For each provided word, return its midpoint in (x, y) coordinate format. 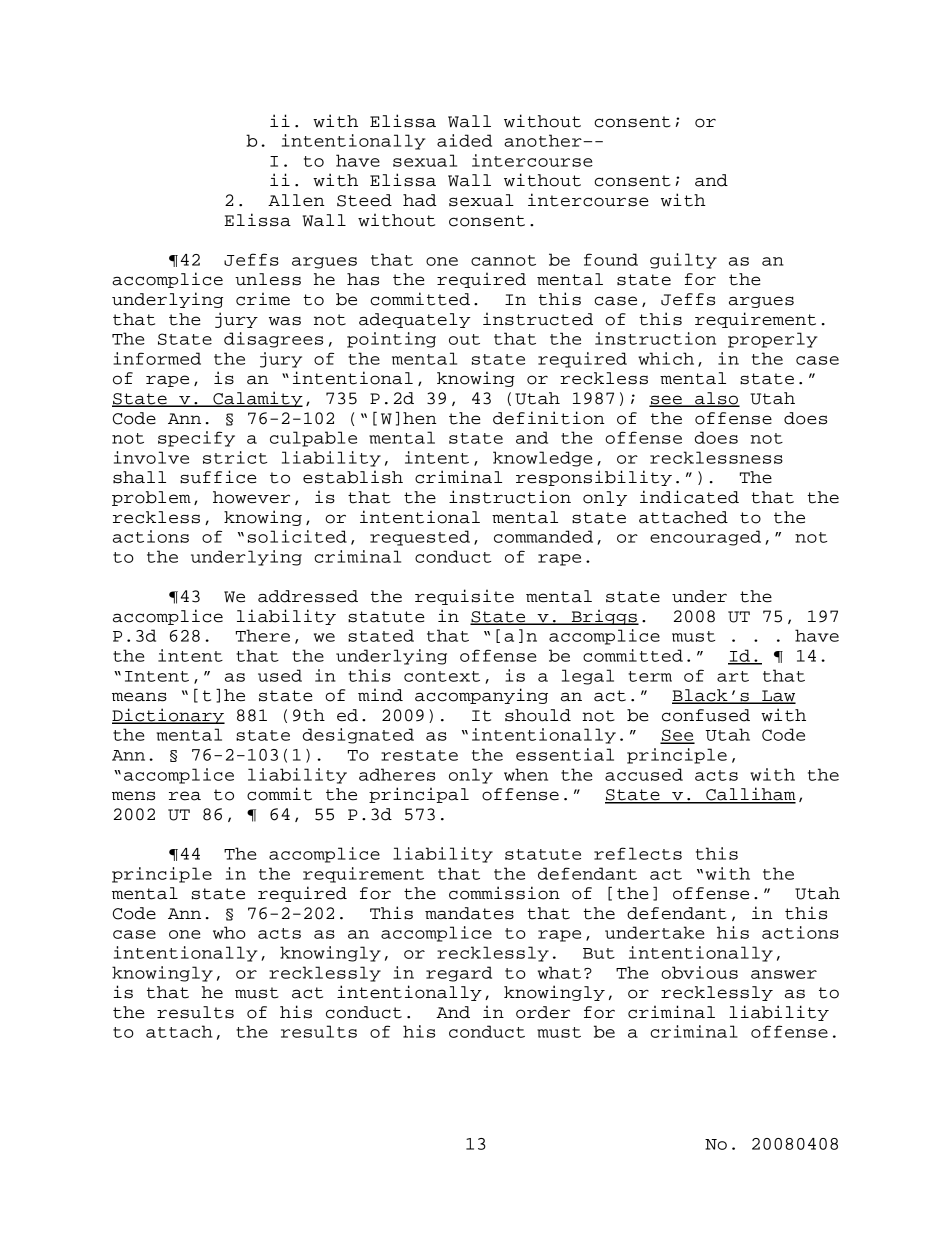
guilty (683, 261)
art (733, 676)
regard (459, 974)
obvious (699, 972)
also (716, 399)
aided (464, 140)
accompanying (481, 696)
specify (196, 439)
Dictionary (168, 716)
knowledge (543, 459)
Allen (296, 200)
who (229, 932)
